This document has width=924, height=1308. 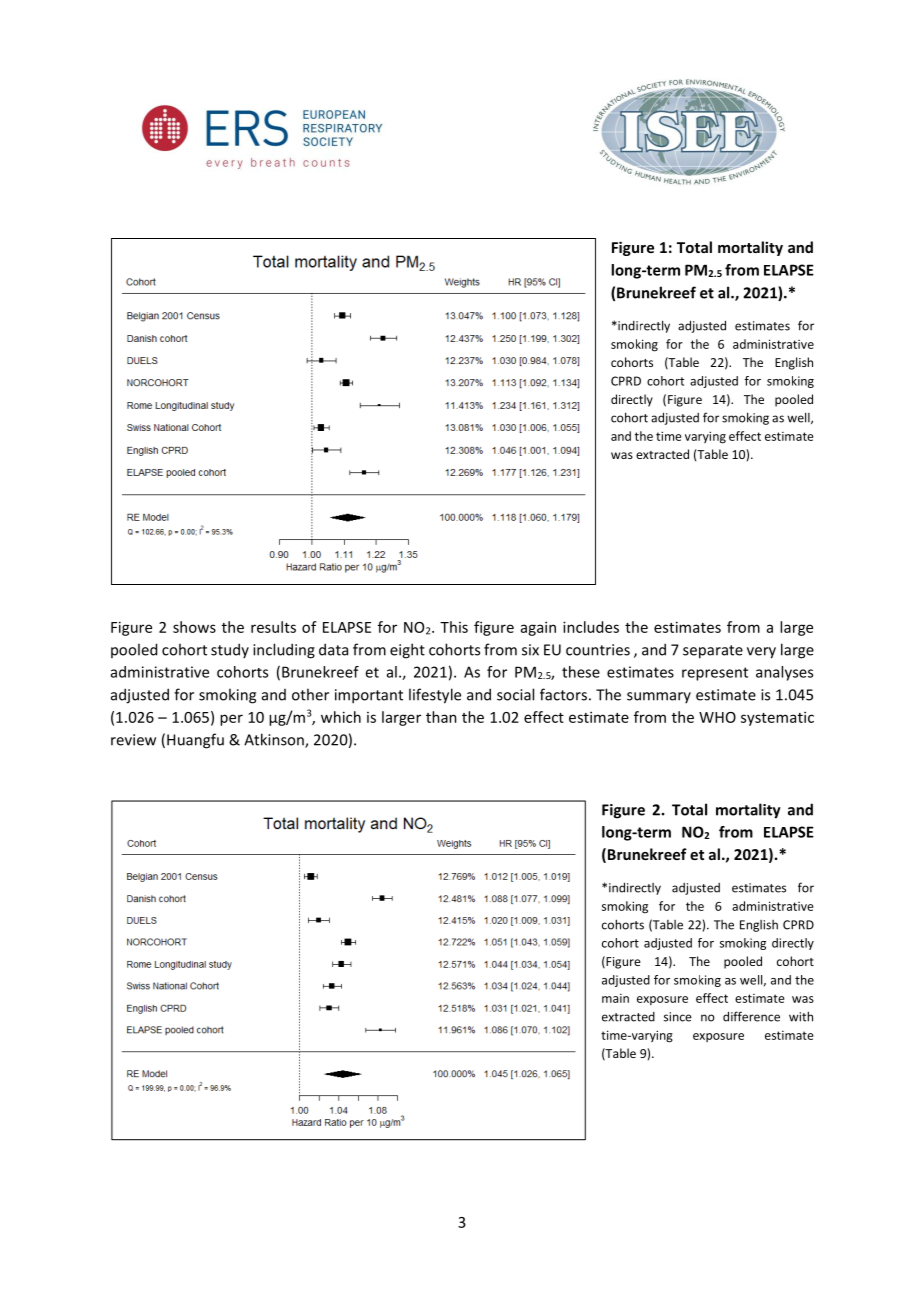 I want to click on main, so click(x=615, y=998).
